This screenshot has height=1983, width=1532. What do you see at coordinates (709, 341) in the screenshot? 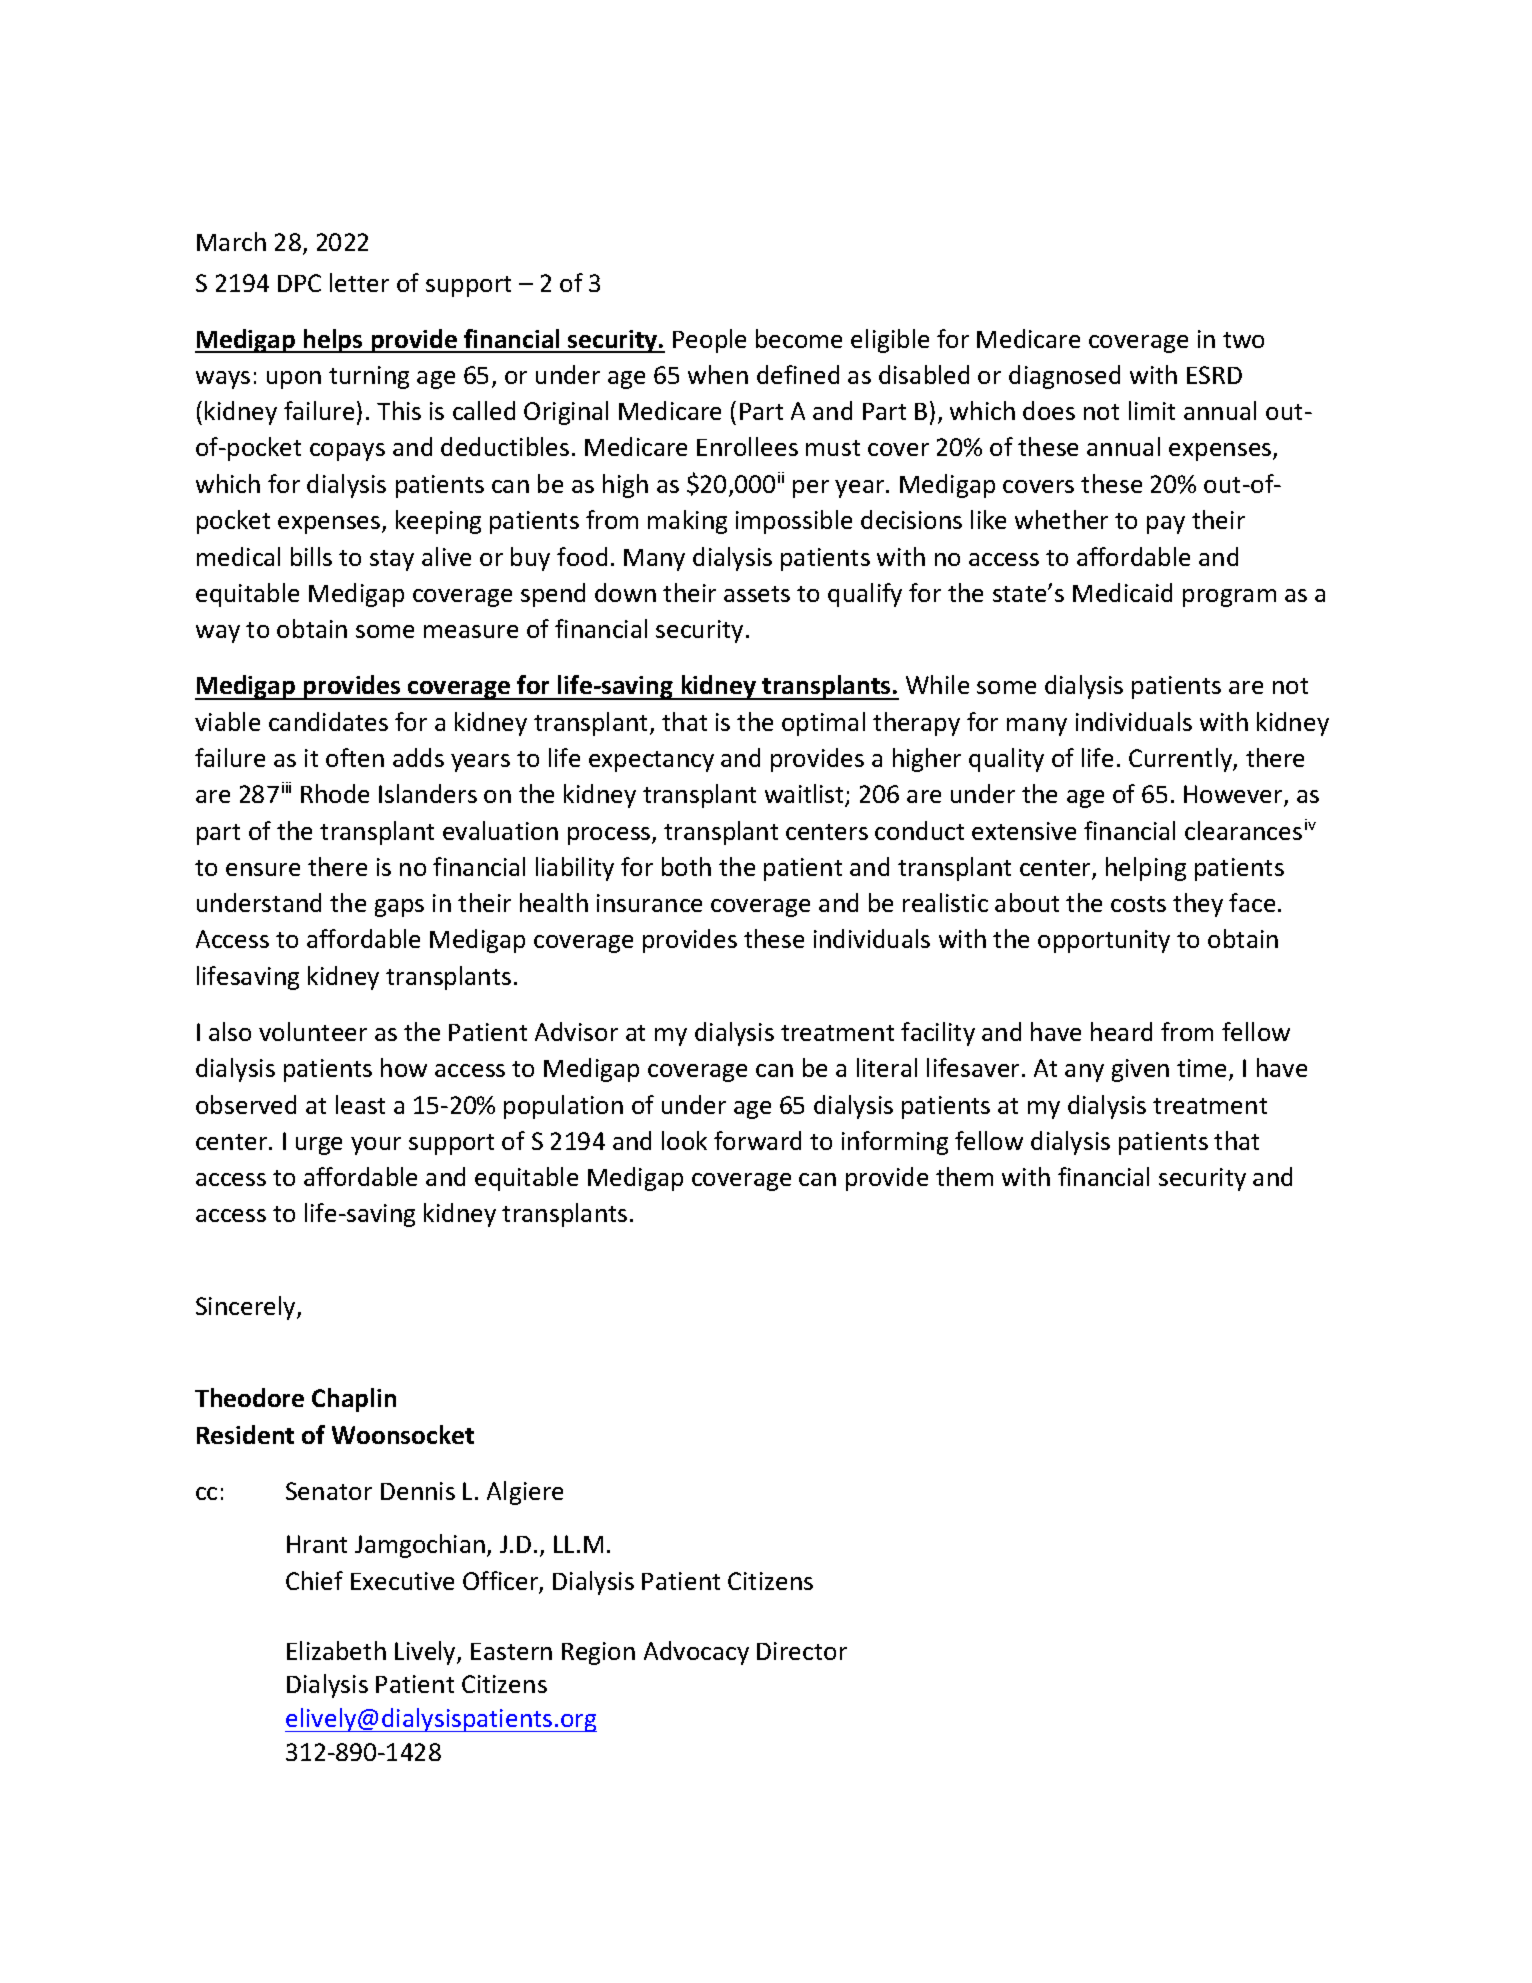
I see `People` at bounding box center [709, 341].
